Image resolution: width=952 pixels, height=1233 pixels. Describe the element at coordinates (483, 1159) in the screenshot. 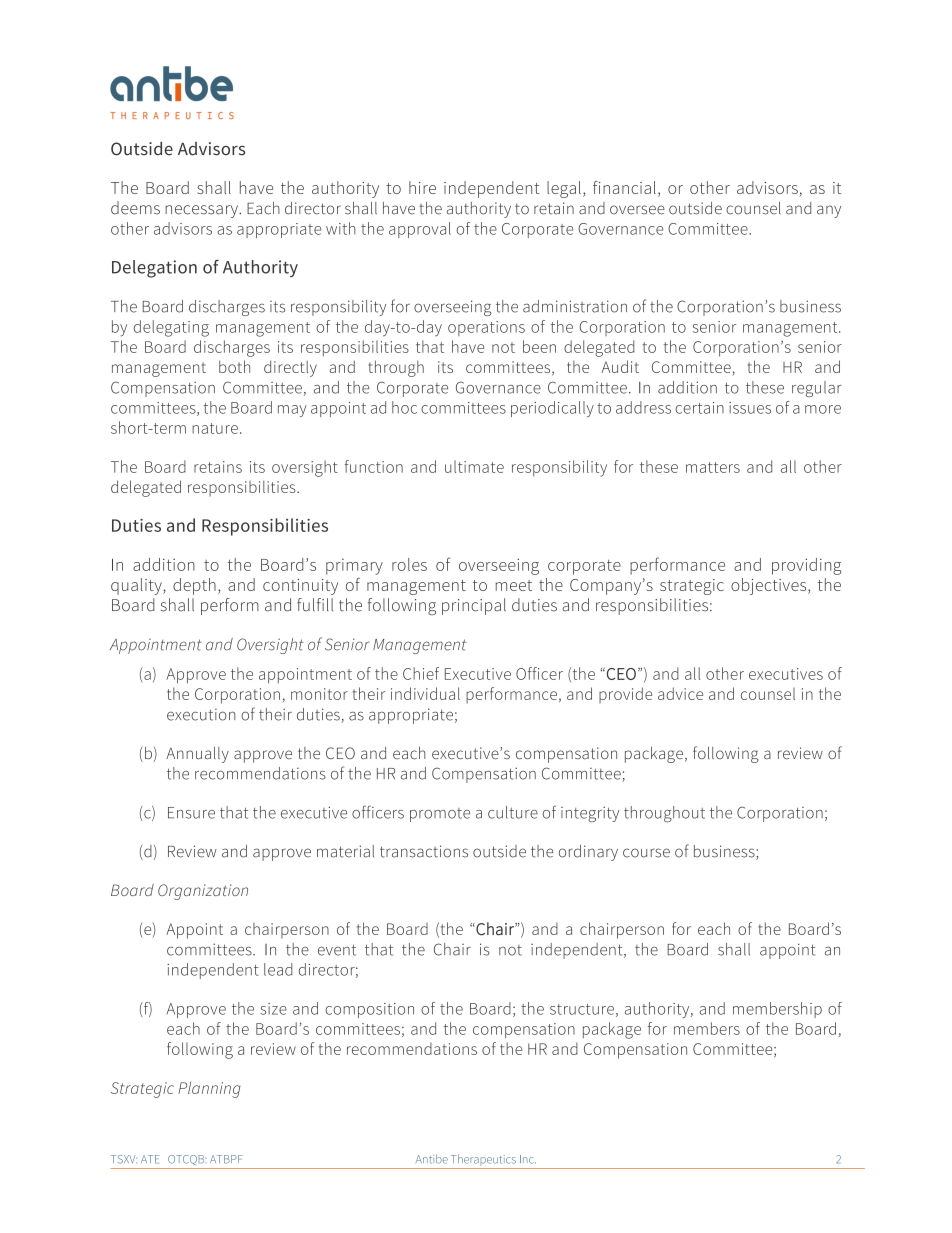

I see `Therapeutics` at that location.
